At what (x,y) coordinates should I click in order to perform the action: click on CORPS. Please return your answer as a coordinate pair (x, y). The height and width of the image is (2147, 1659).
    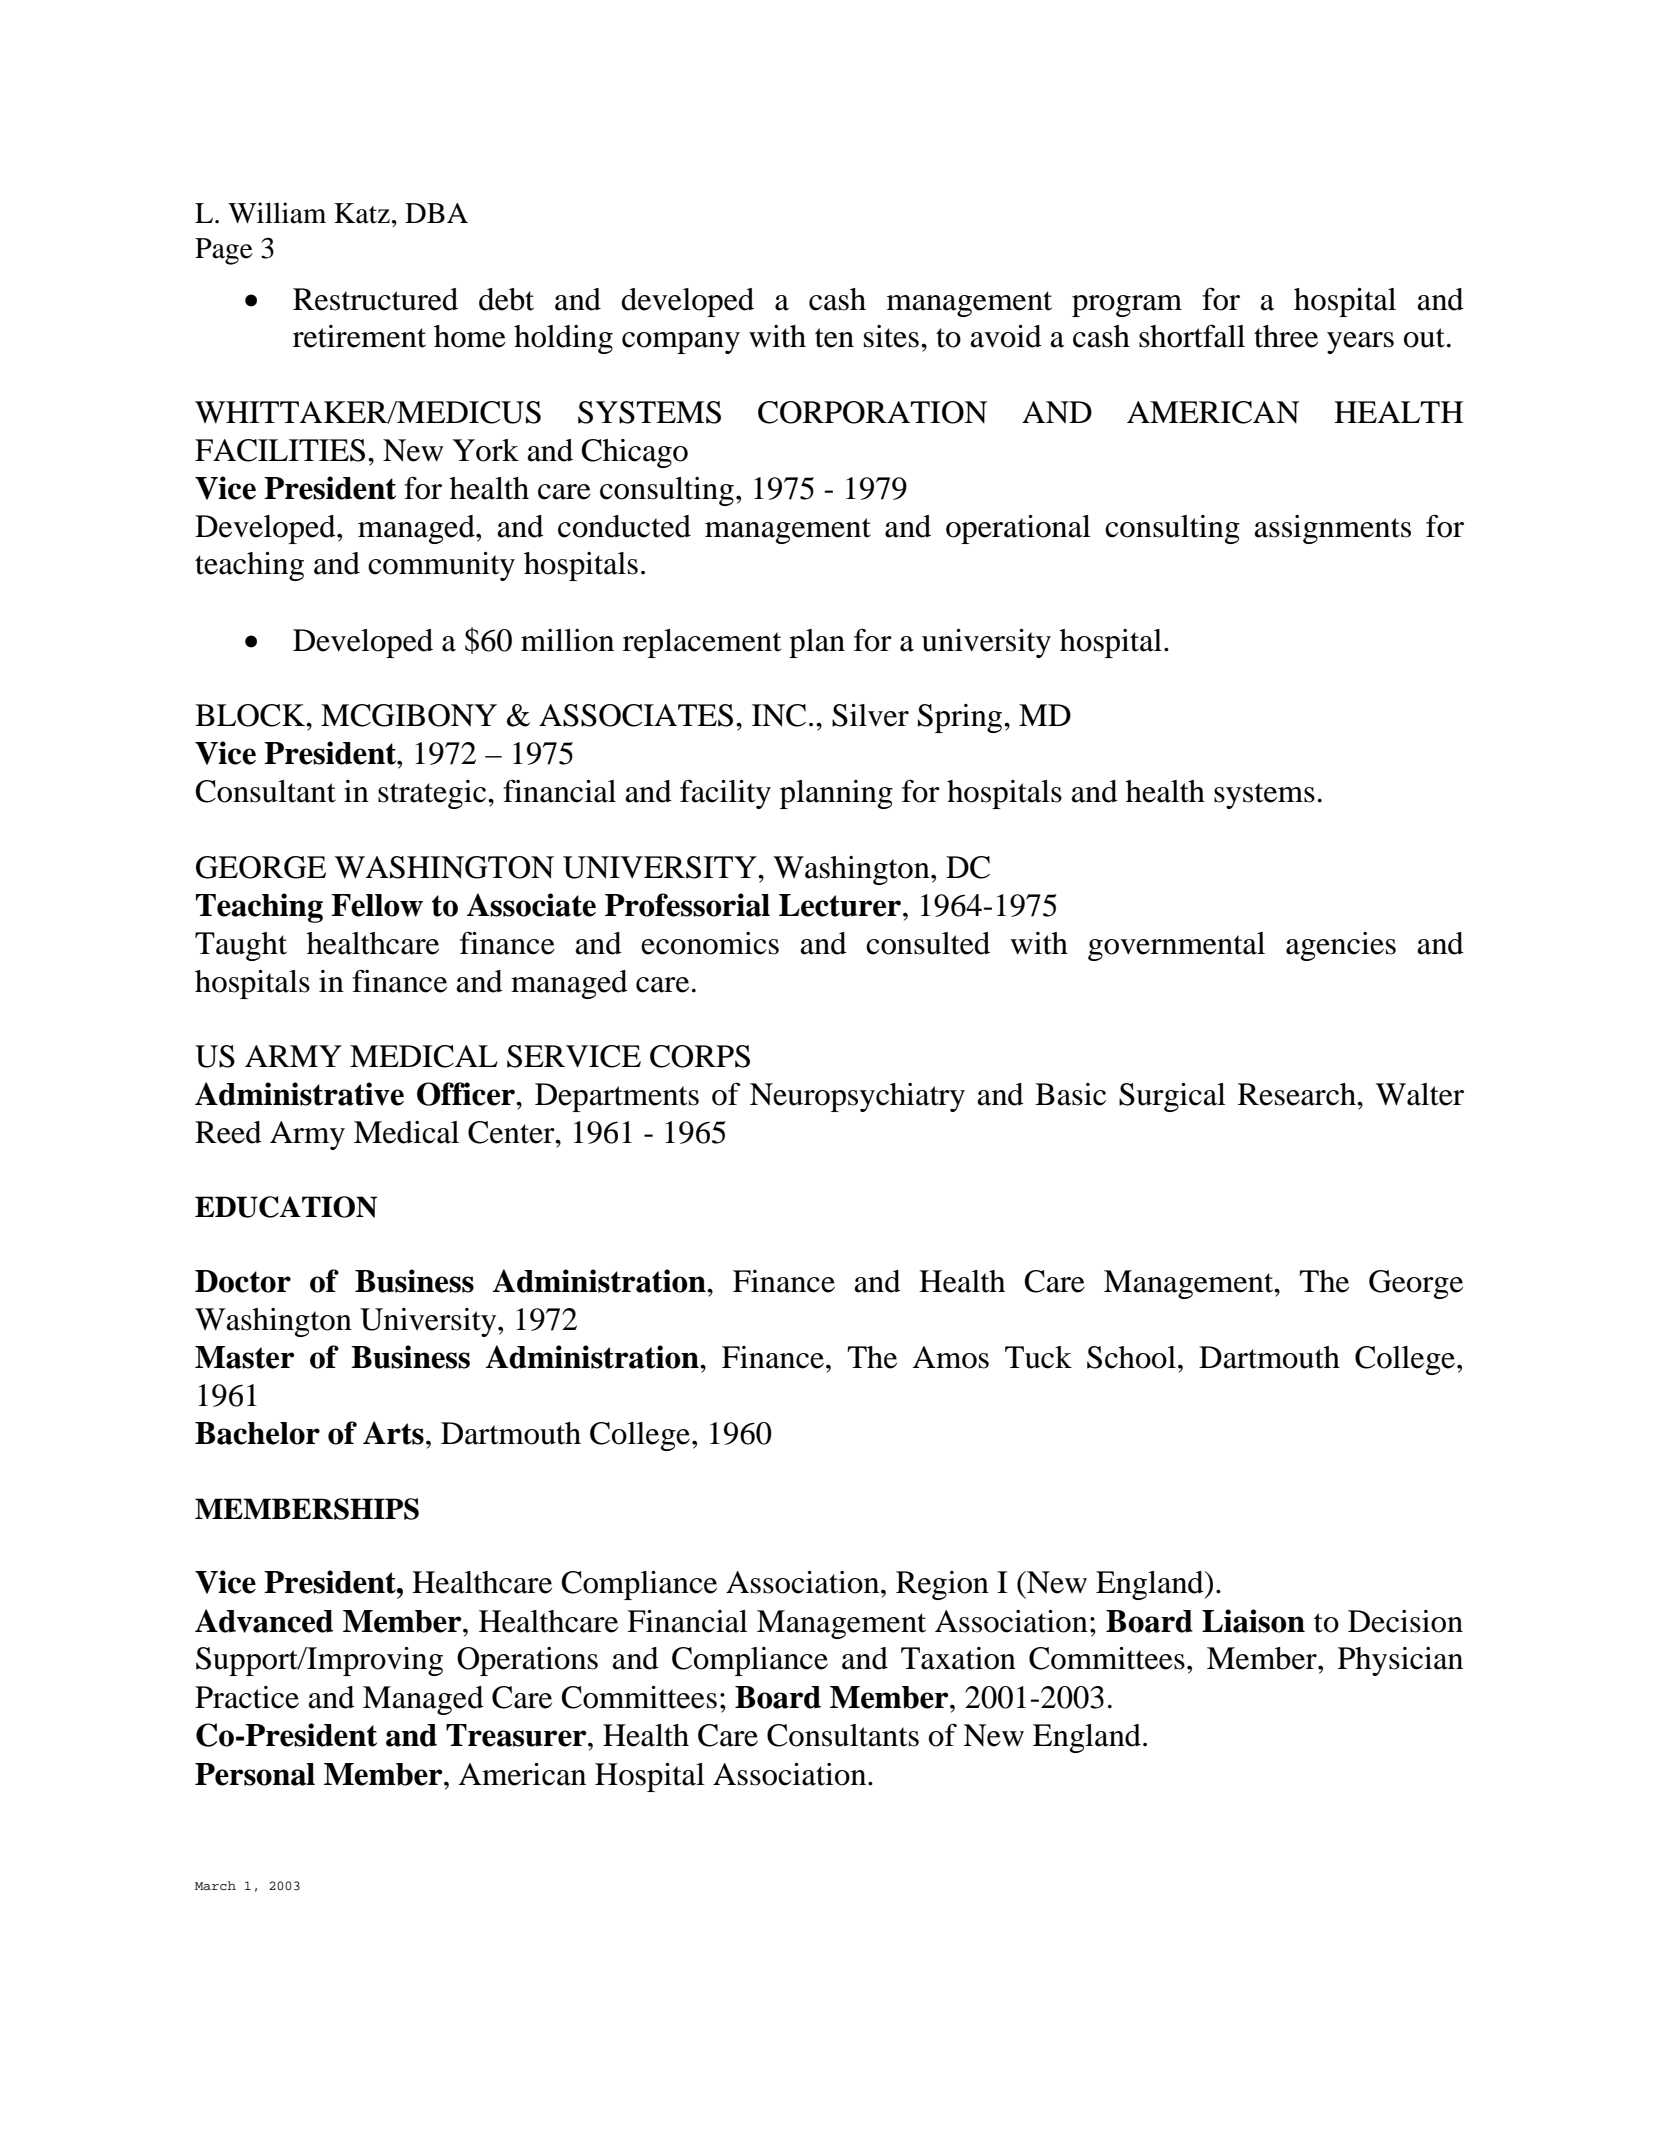
    Looking at the image, I should click on (700, 1056).
